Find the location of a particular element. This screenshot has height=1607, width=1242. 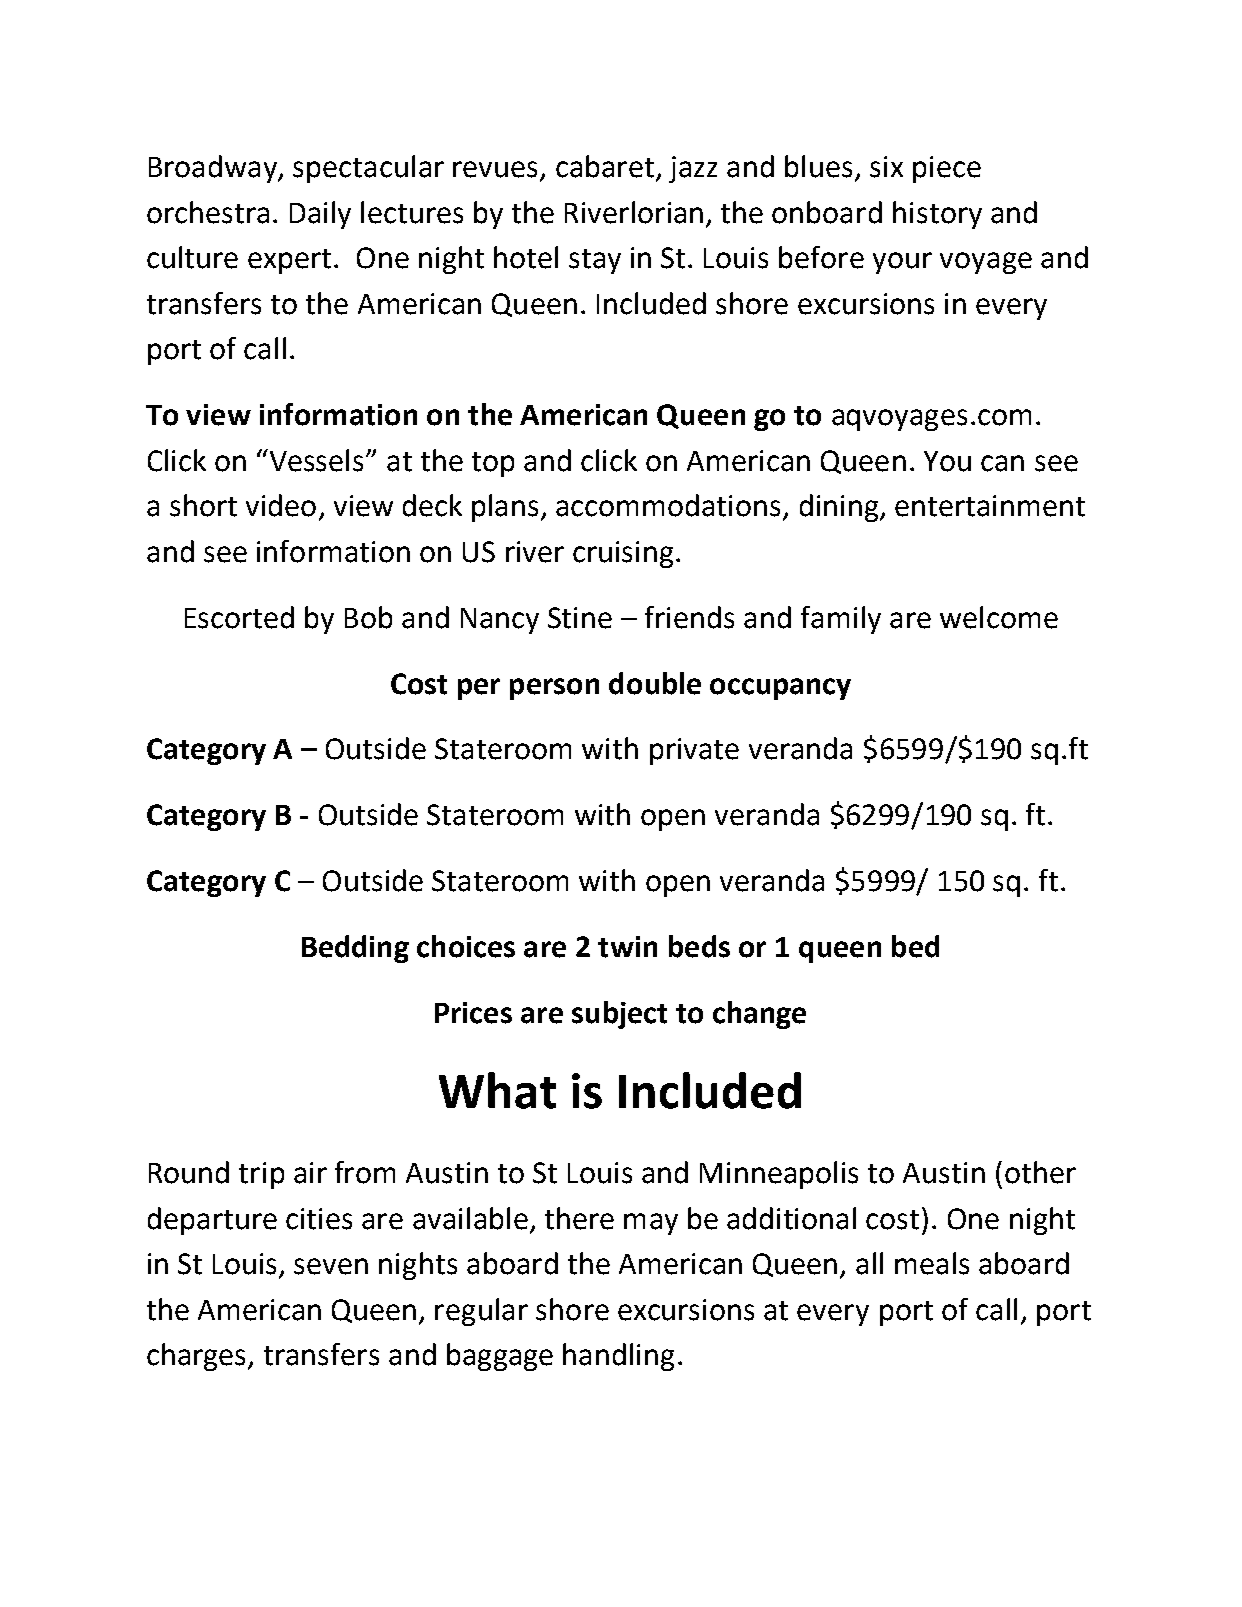

Bedding is located at coordinates (355, 949).
